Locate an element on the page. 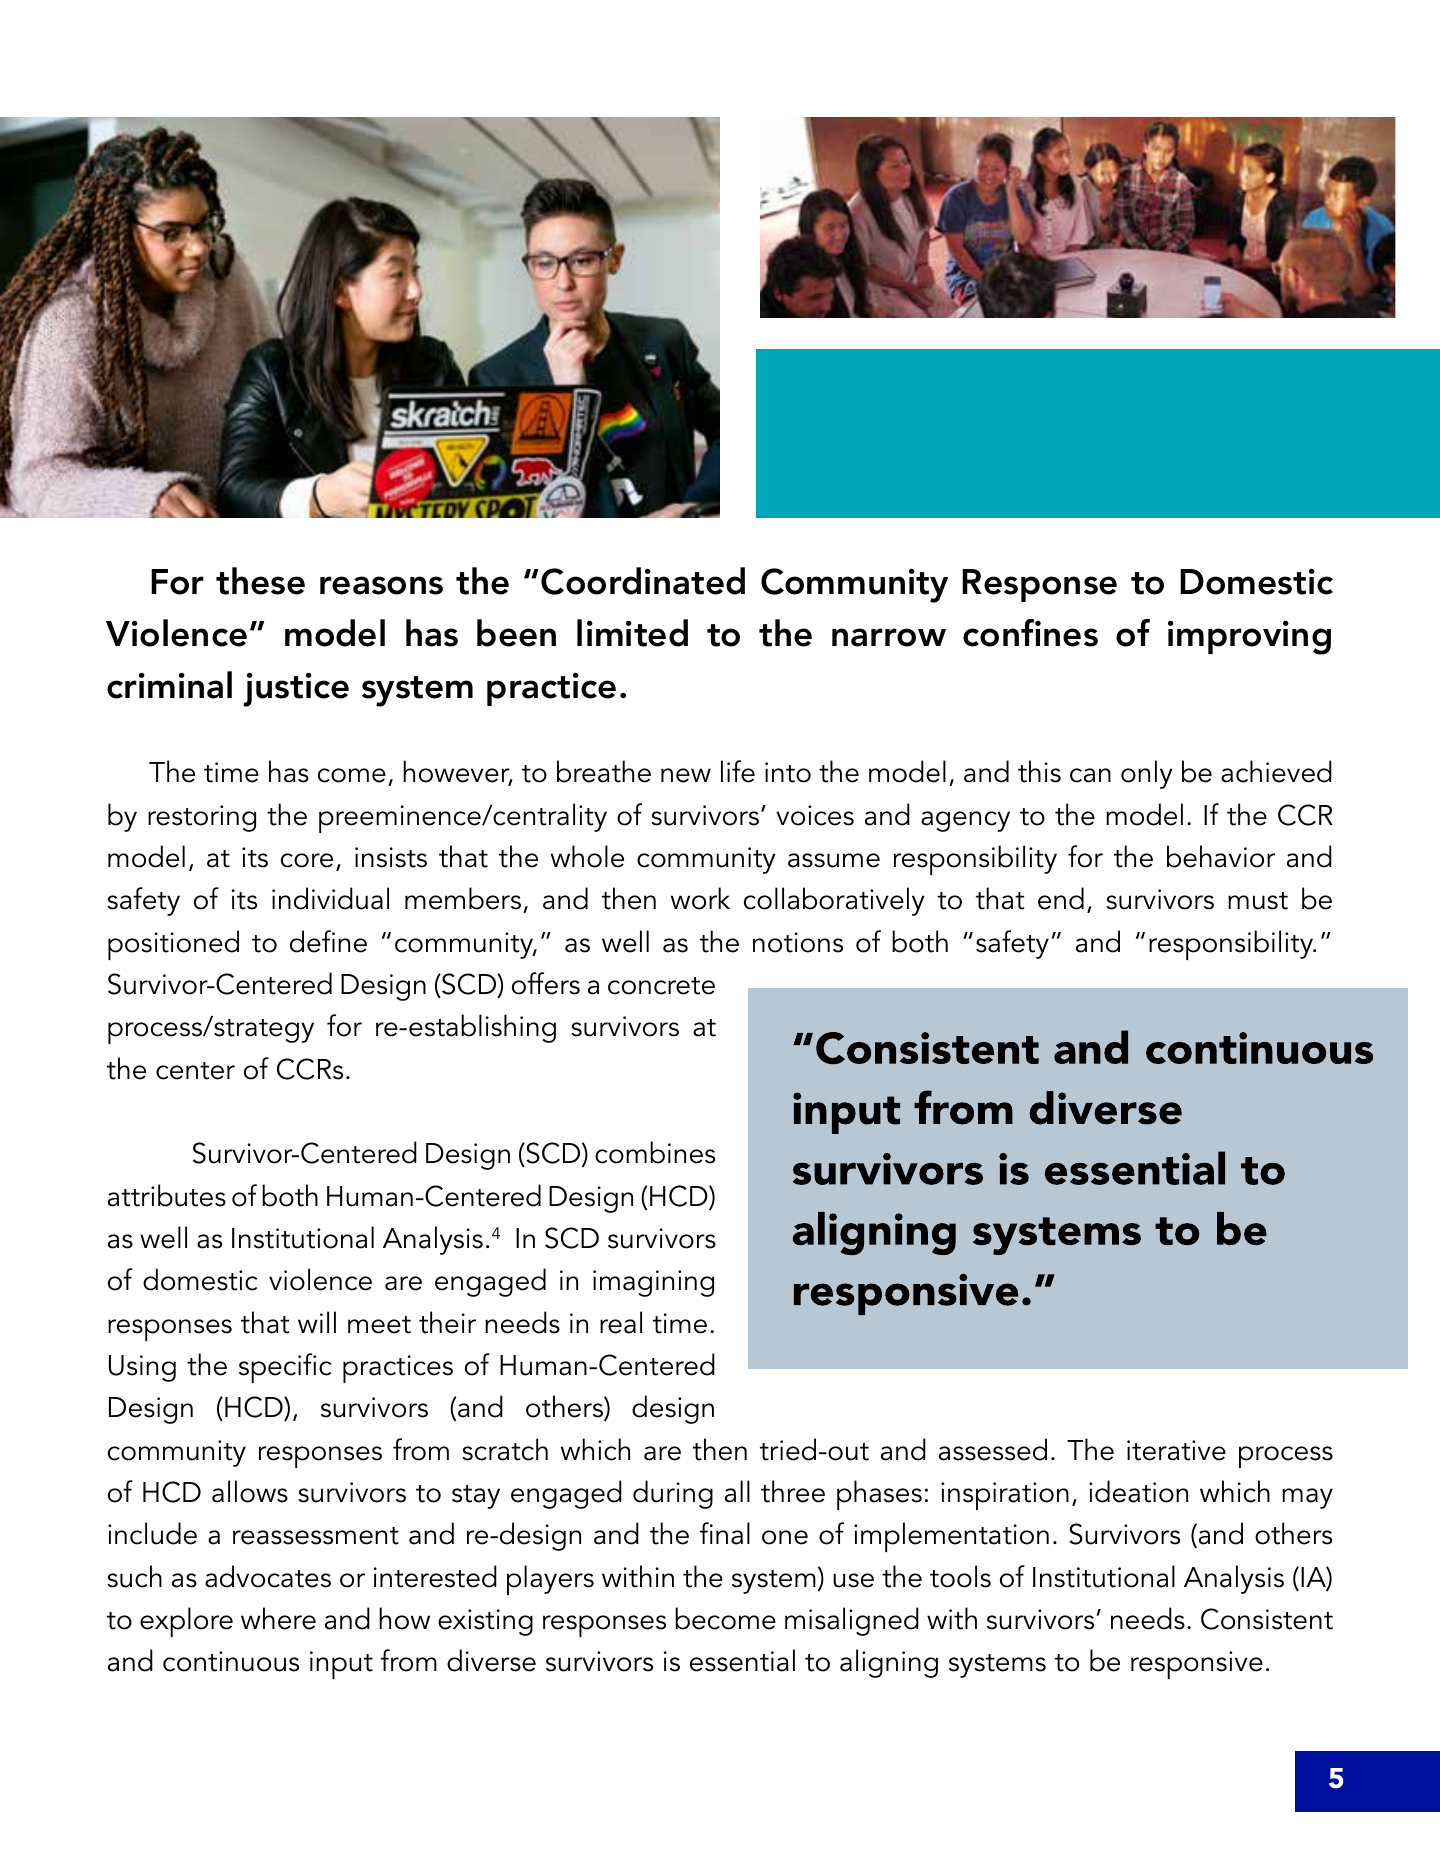 The width and height of the image is (1440, 1863). limited is located at coordinates (632, 633).
